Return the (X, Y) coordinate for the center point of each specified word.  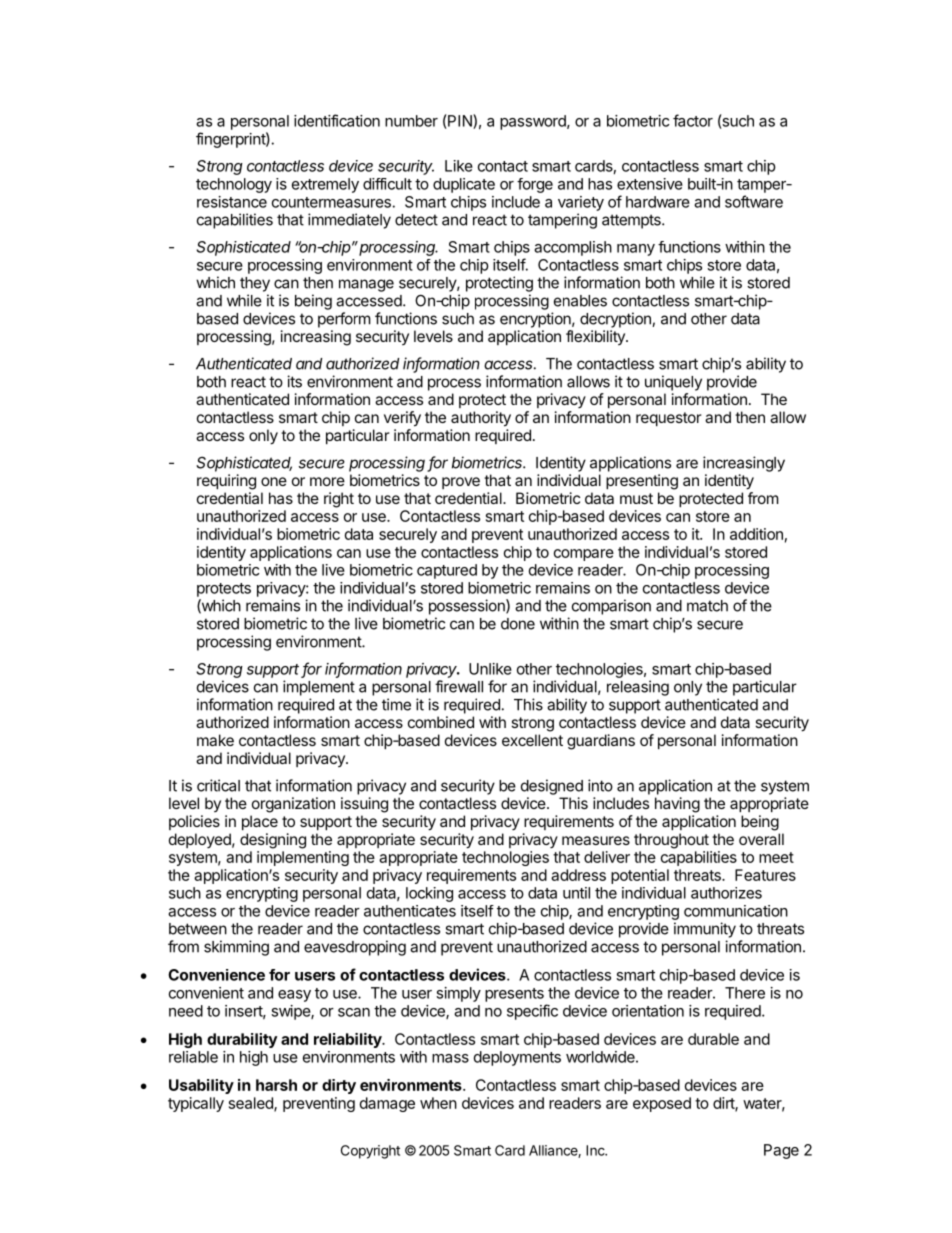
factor (693, 120)
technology (234, 185)
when (438, 1103)
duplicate (464, 185)
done (518, 624)
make (215, 740)
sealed (252, 1104)
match (707, 606)
